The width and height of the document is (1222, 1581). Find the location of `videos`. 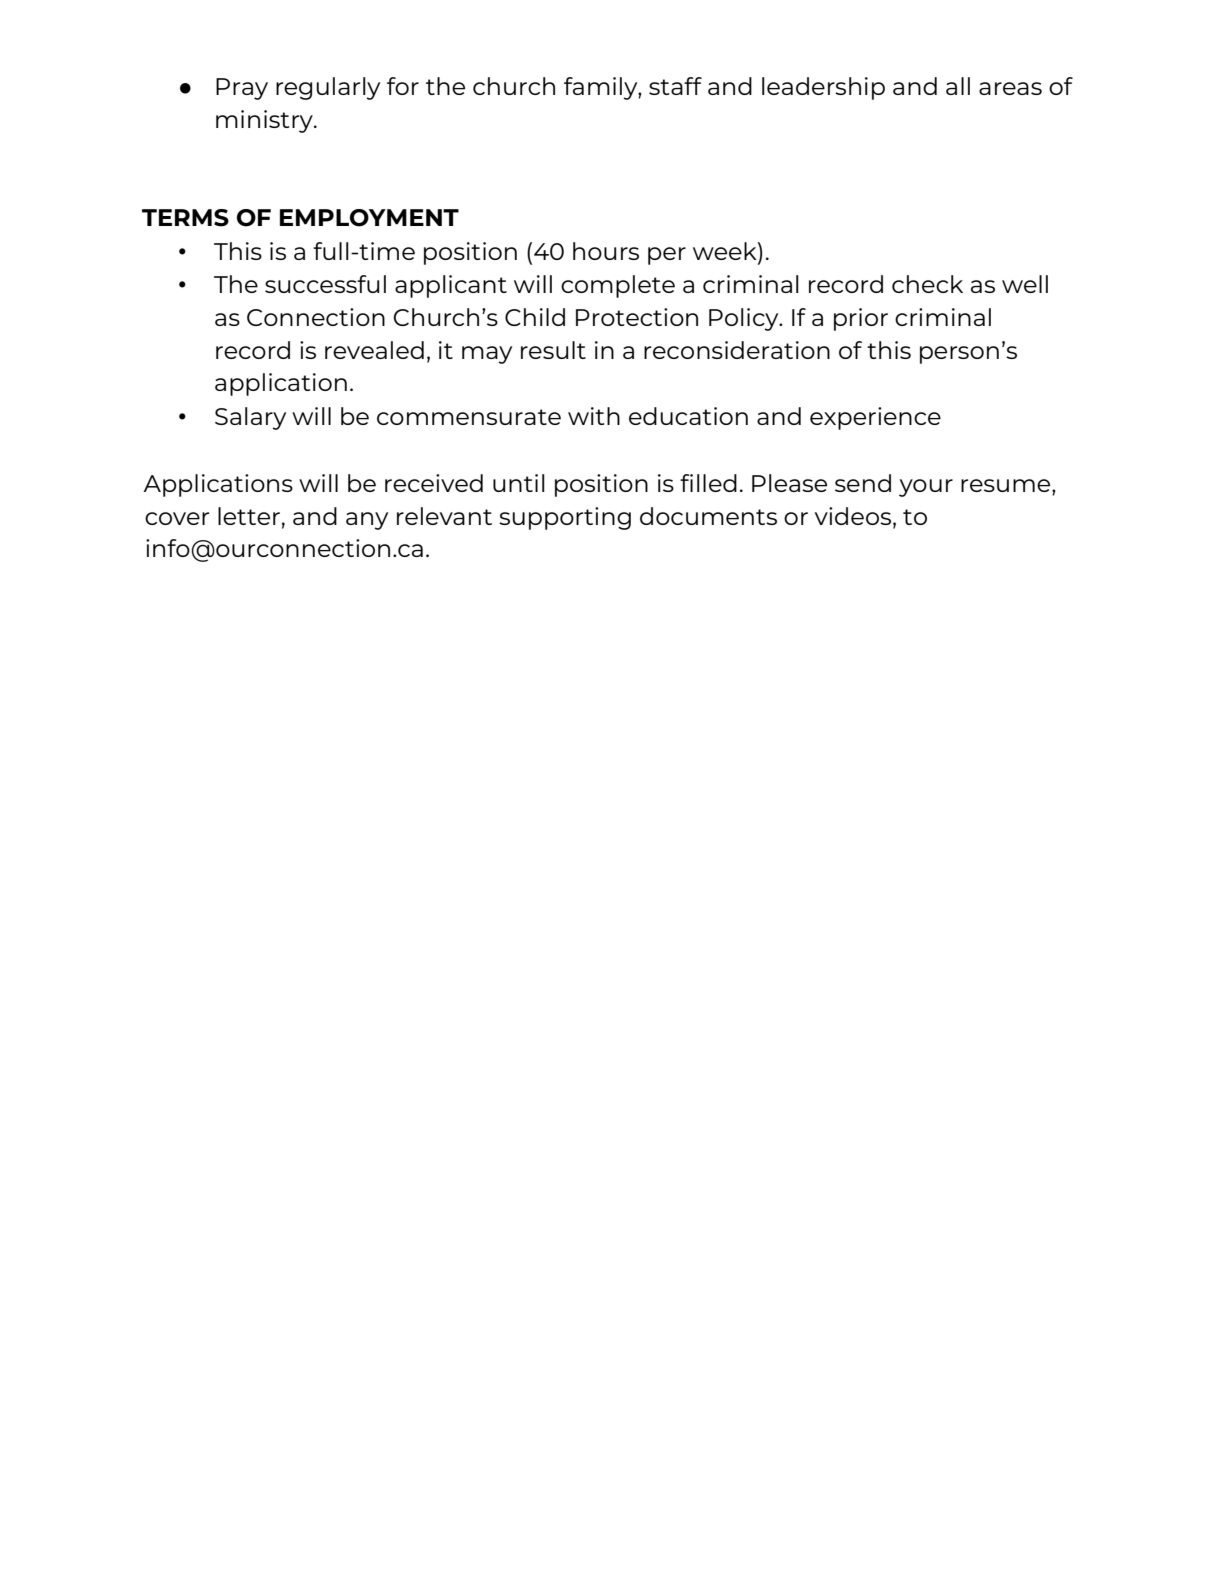

videos is located at coordinates (854, 517).
